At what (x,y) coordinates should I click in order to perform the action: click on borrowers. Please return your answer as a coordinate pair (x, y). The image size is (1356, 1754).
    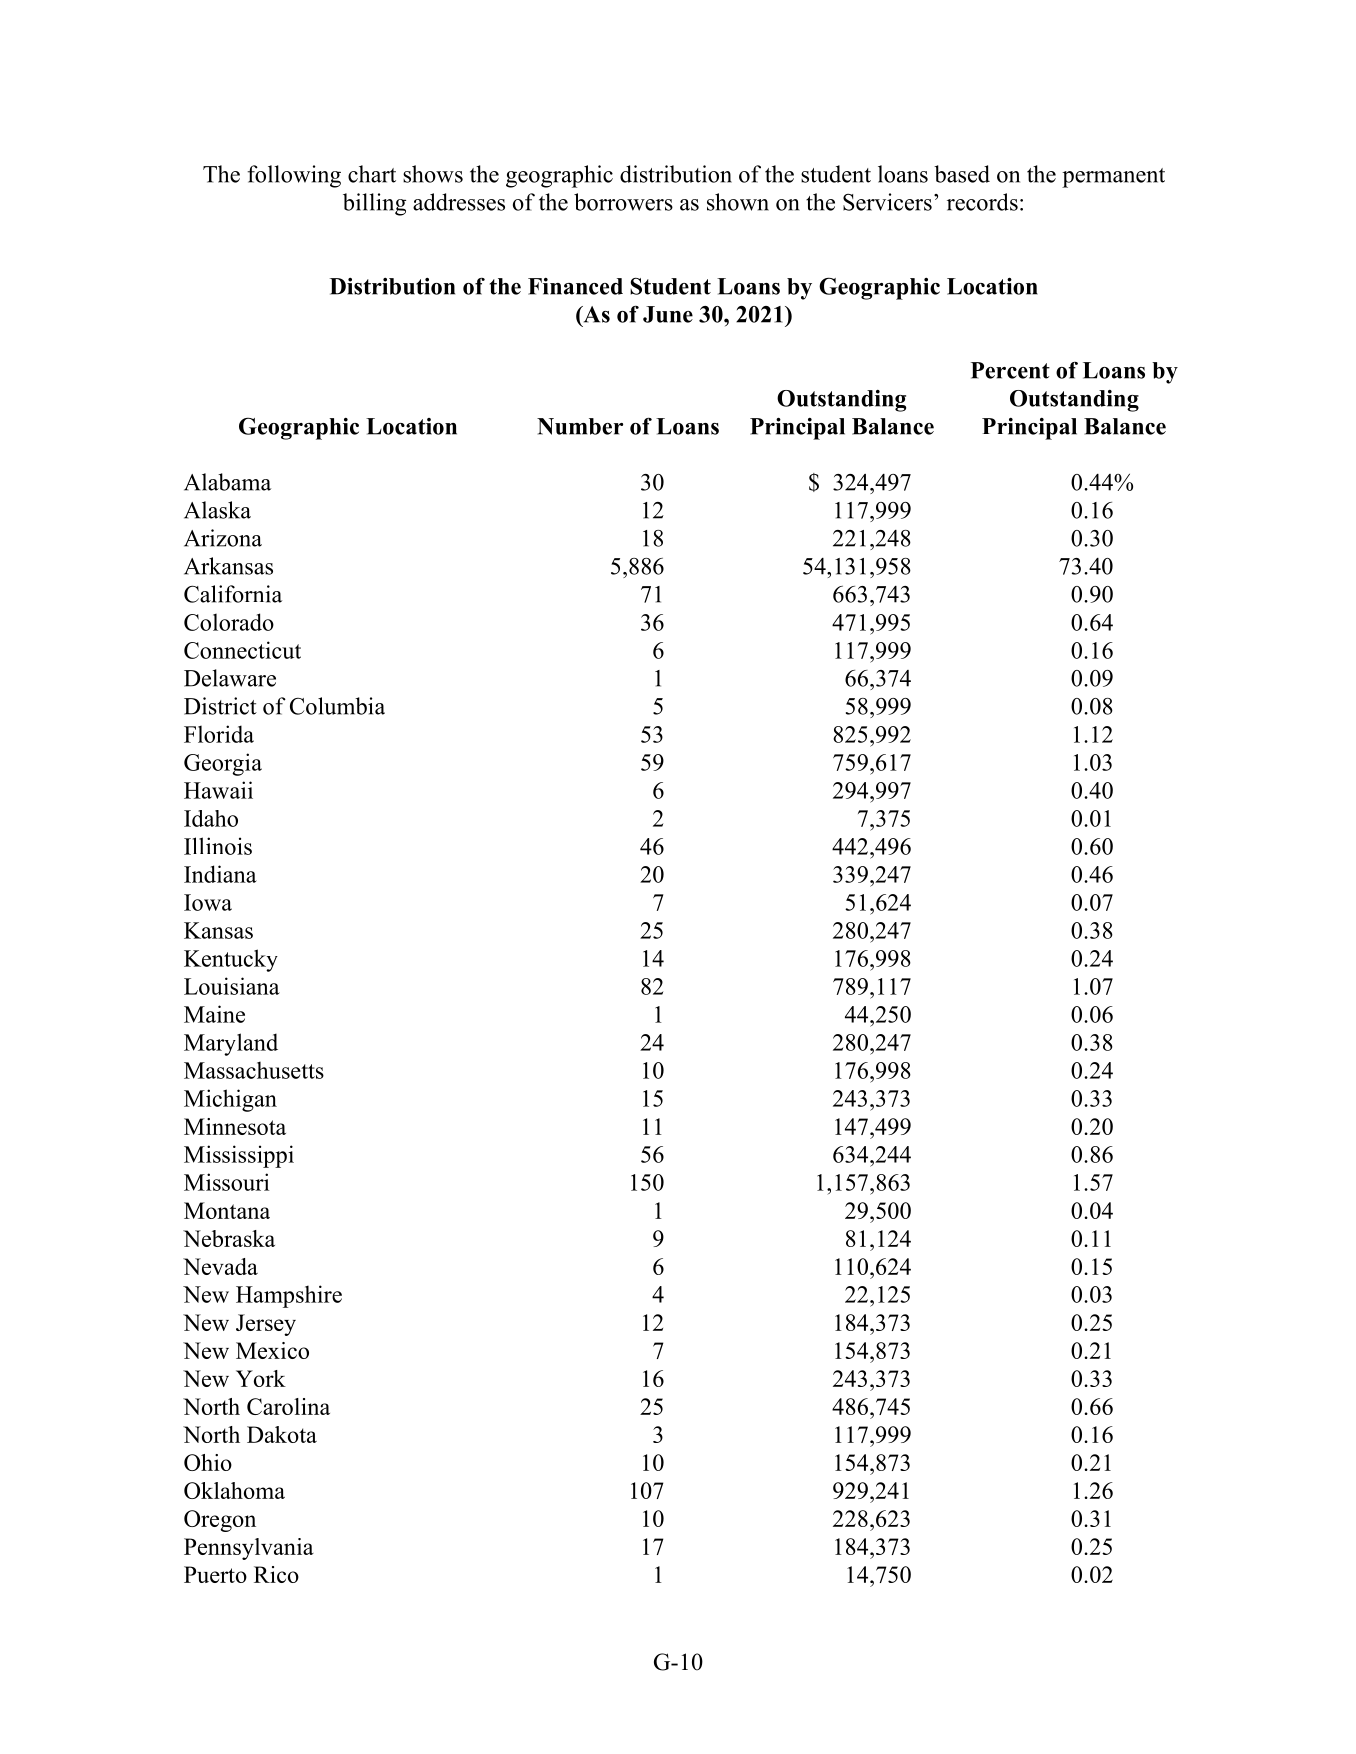
    Looking at the image, I should click on (623, 202).
